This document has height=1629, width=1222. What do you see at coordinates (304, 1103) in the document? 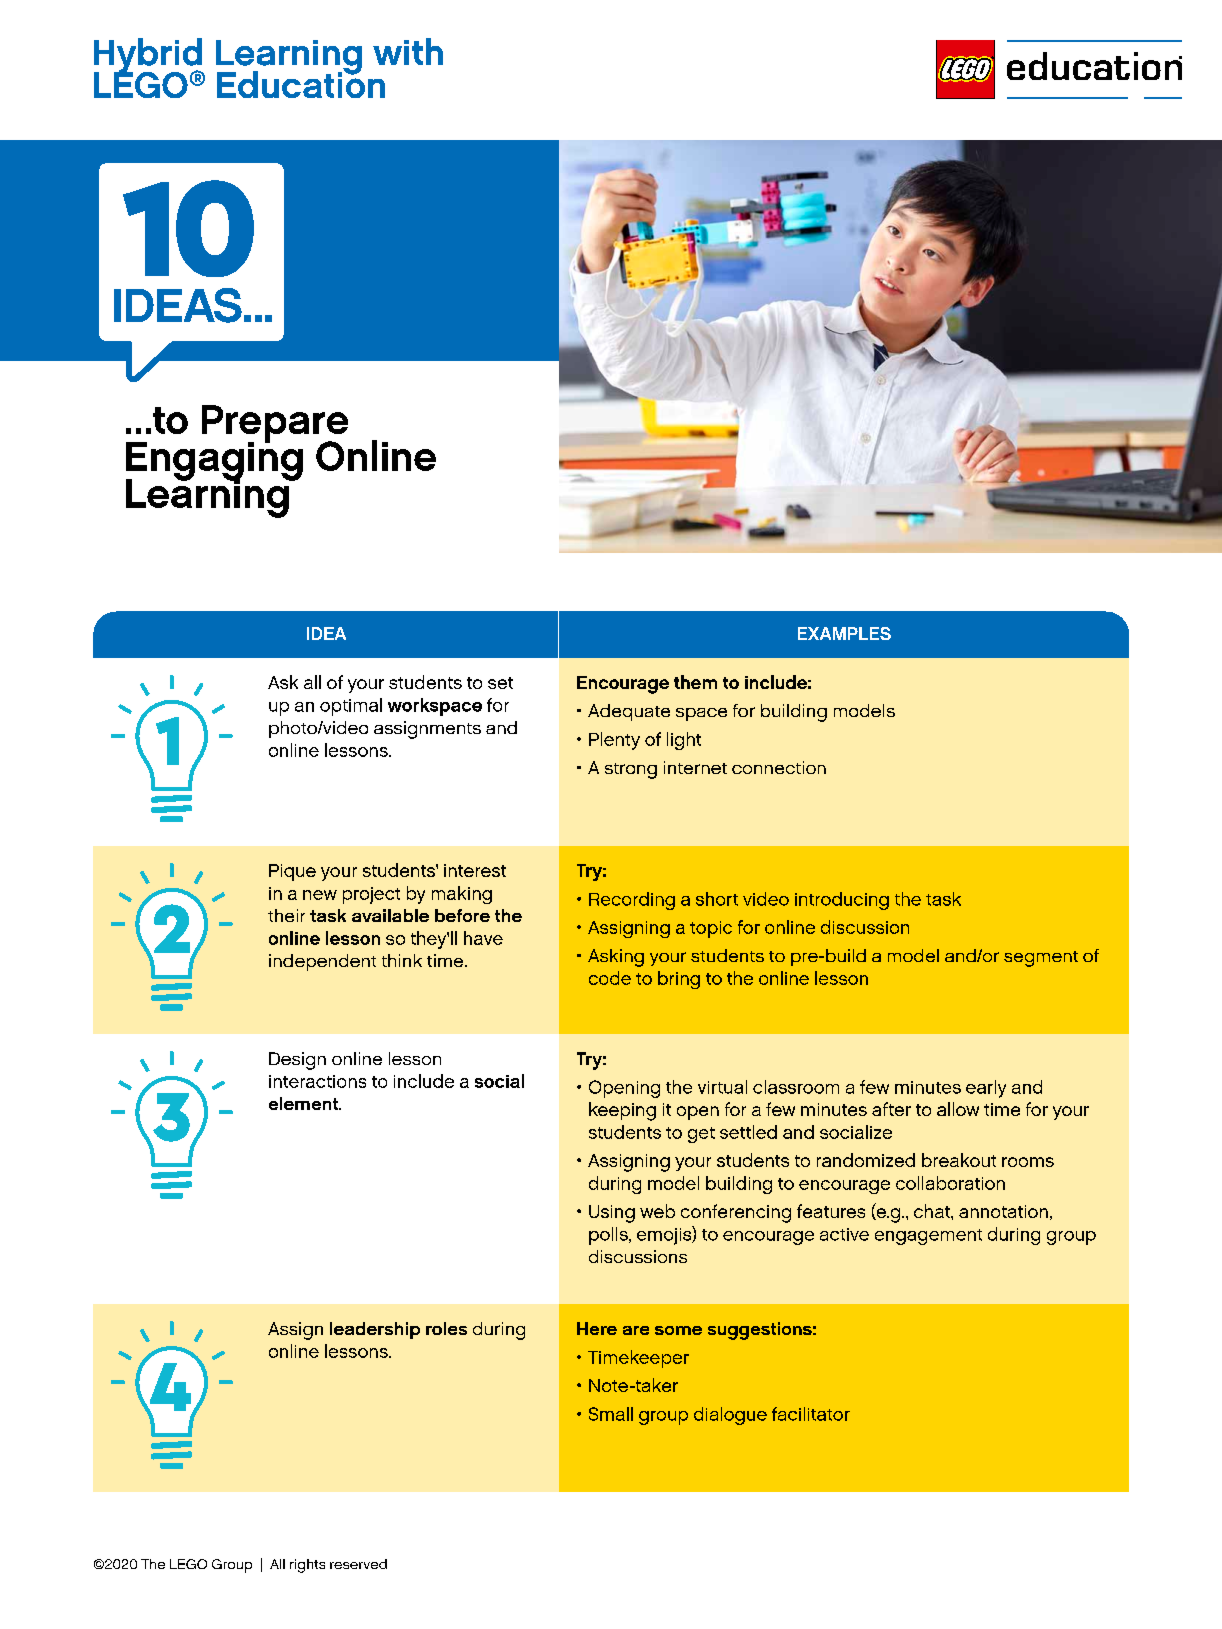
I see `element` at bounding box center [304, 1103].
